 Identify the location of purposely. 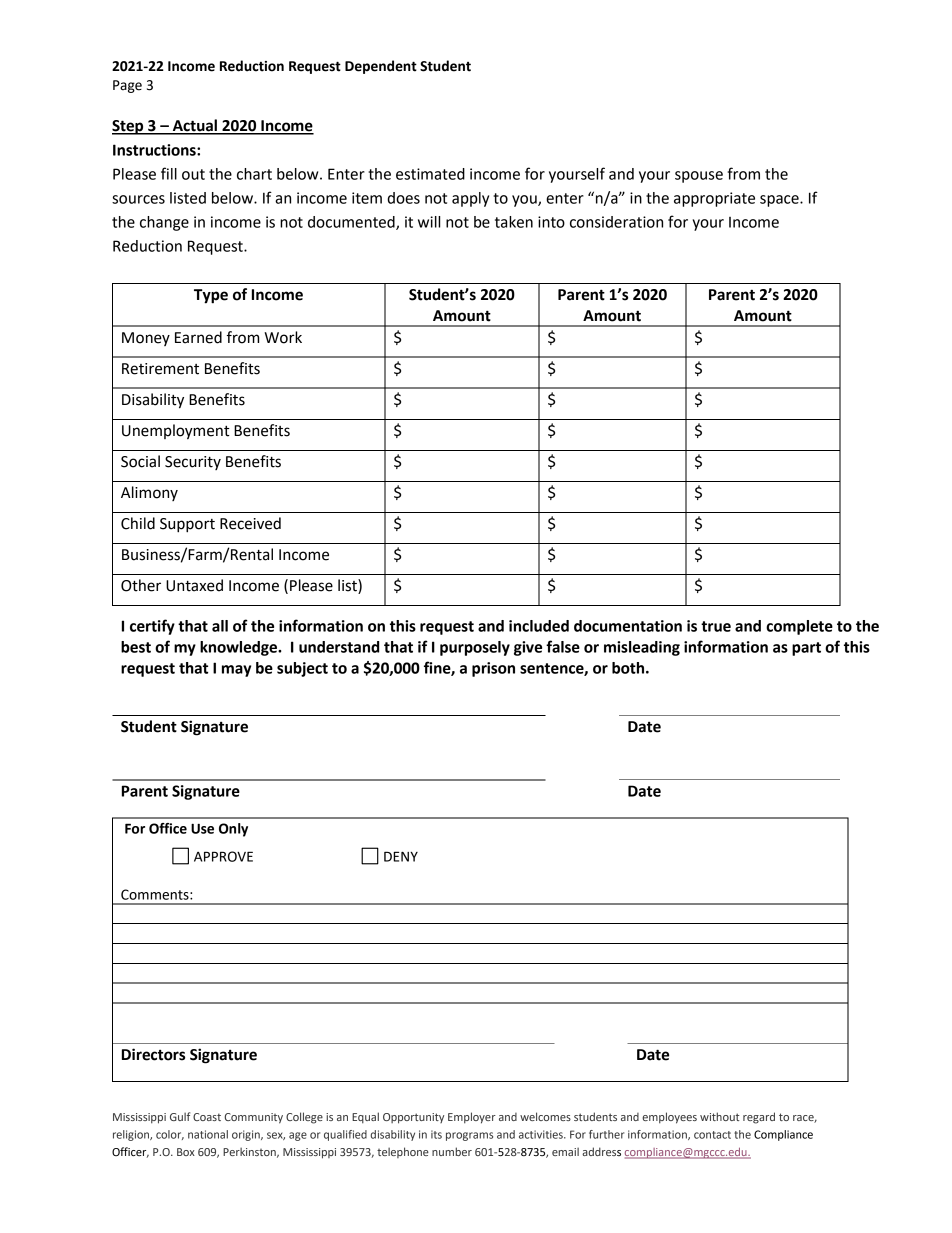
(475, 648).
